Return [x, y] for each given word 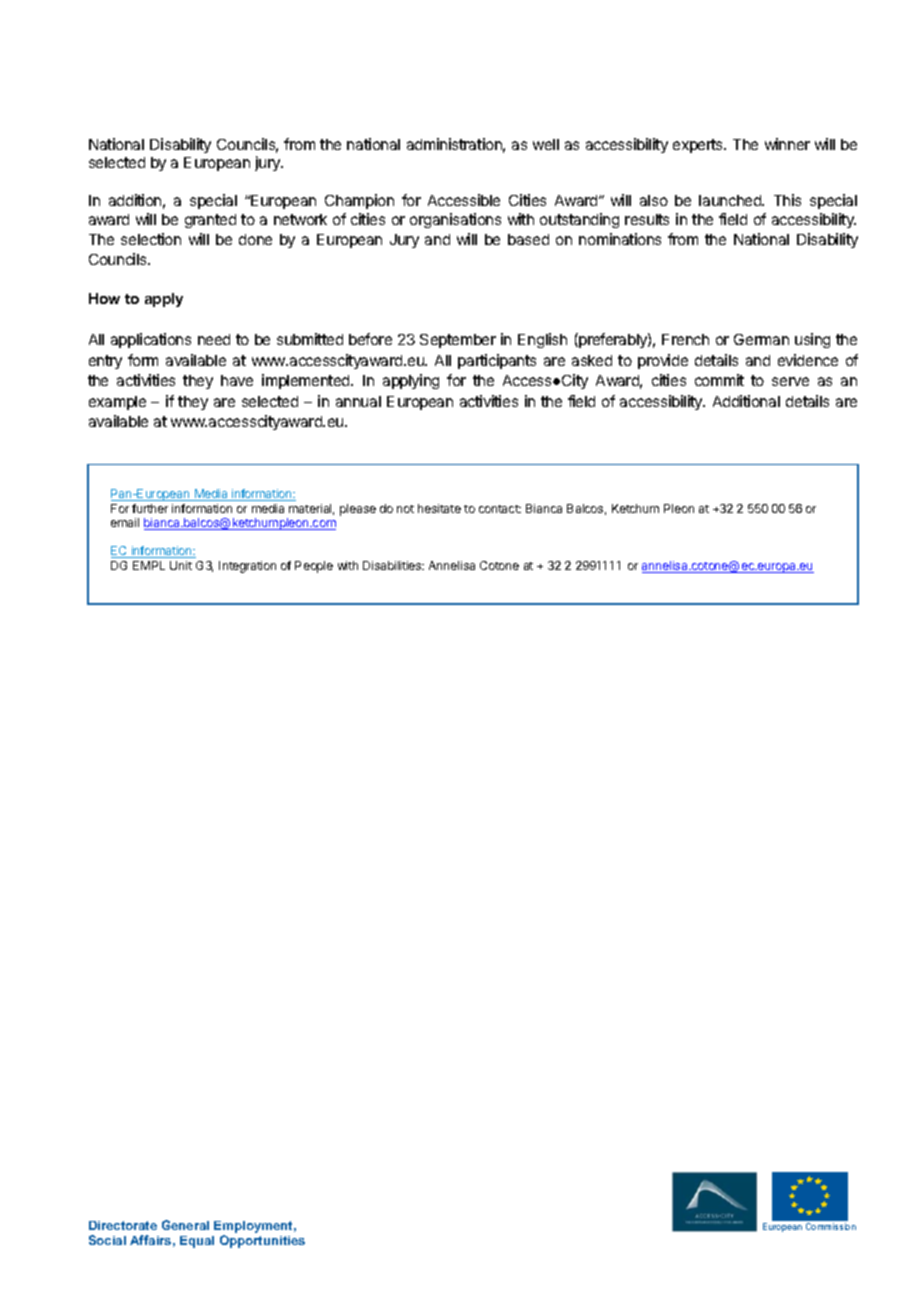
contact [500, 509]
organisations [455, 220]
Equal [197, 1242]
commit [719, 380]
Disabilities [393, 565]
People [314, 567]
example [117, 403]
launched [731, 200]
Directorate [123, 1225]
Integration [247, 567]
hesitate [439, 508]
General [185, 1225]
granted [210, 221]
